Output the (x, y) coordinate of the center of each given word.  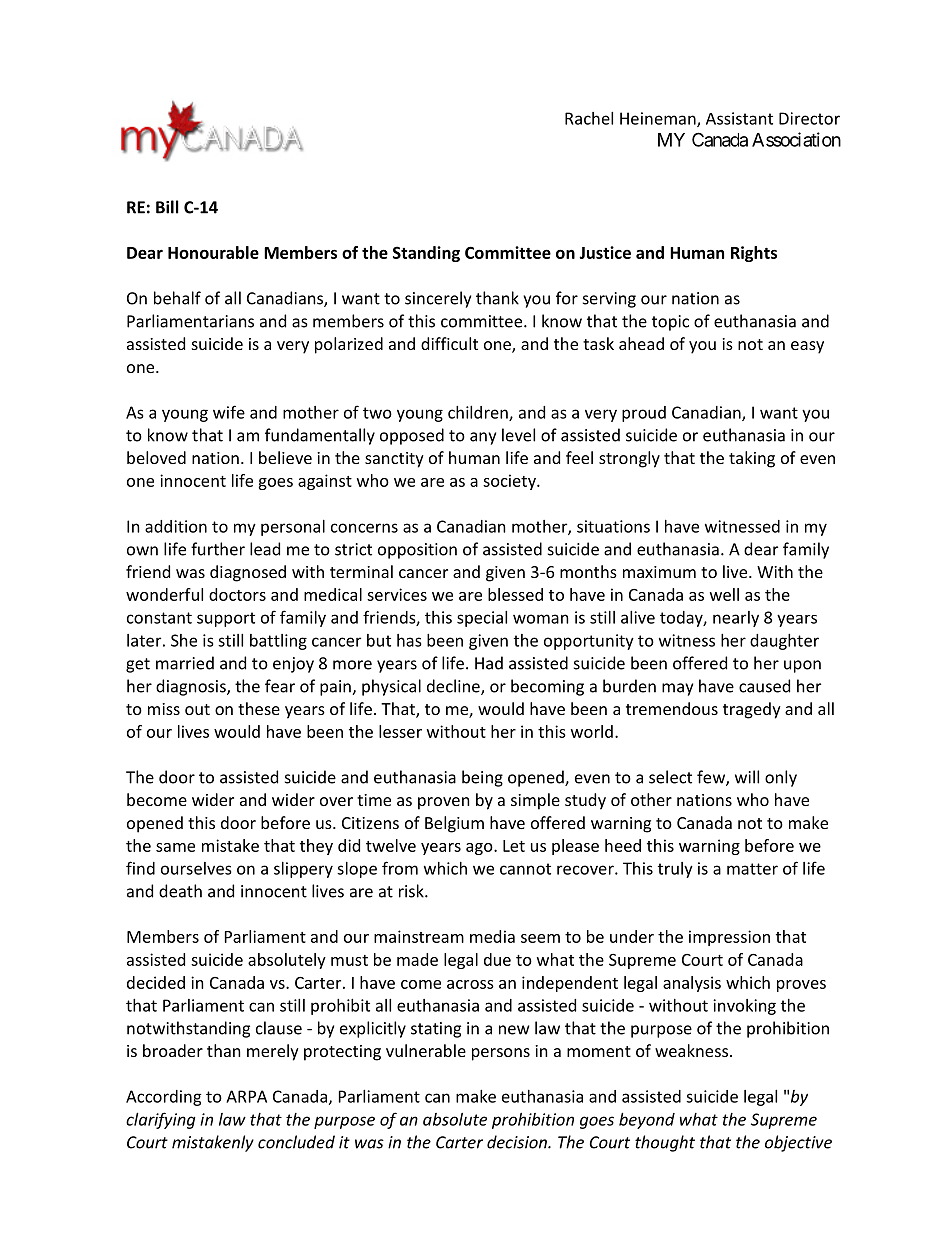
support (226, 619)
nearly (736, 619)
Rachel (589, 118)
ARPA (246, 1096)
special (482, 619)
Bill (167, 207)
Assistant (739, 118)
